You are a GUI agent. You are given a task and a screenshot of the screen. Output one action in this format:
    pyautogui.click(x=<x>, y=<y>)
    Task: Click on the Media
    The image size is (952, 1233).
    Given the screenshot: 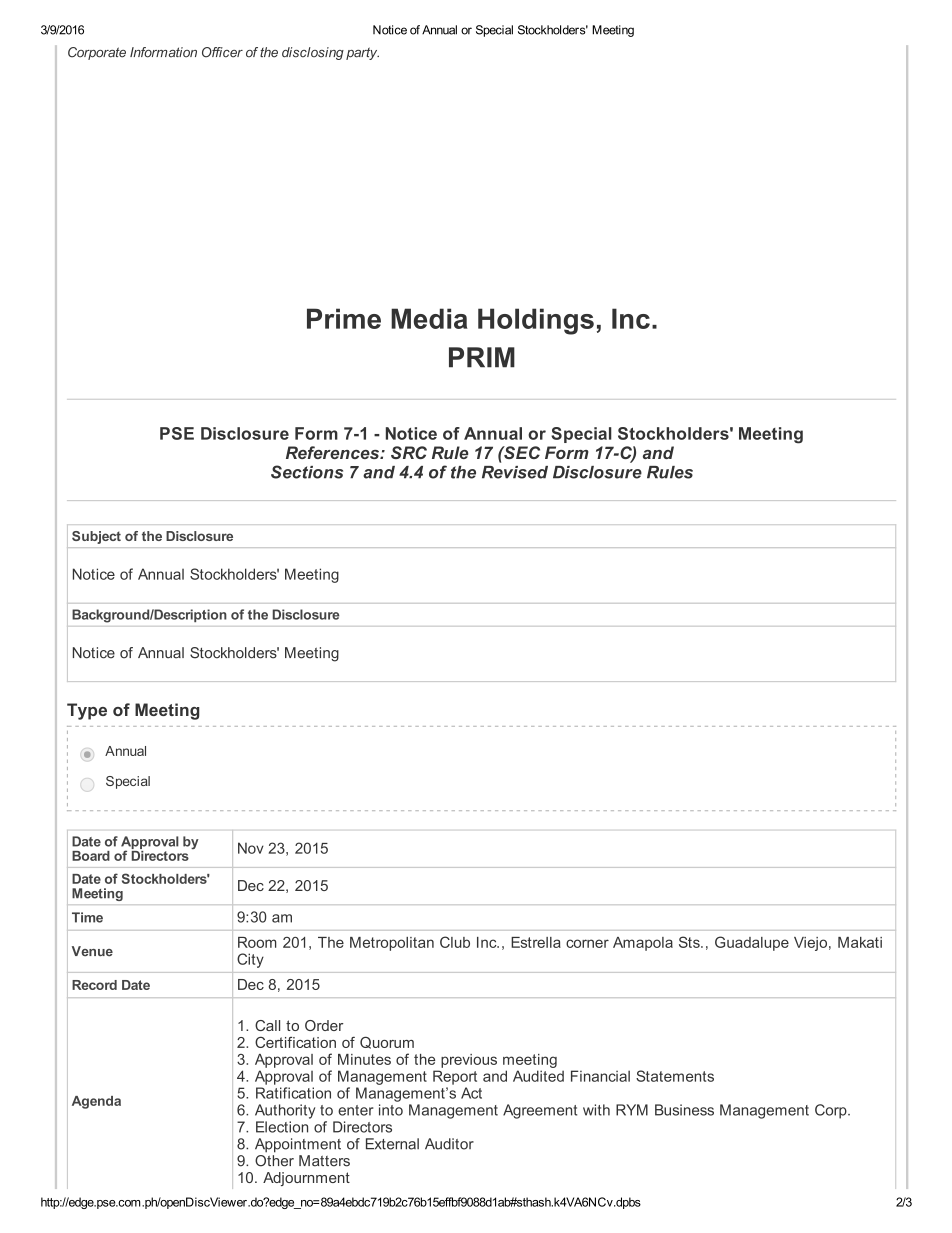 What is the action you would take?
    pyautogui.click(x=429, y=318)
